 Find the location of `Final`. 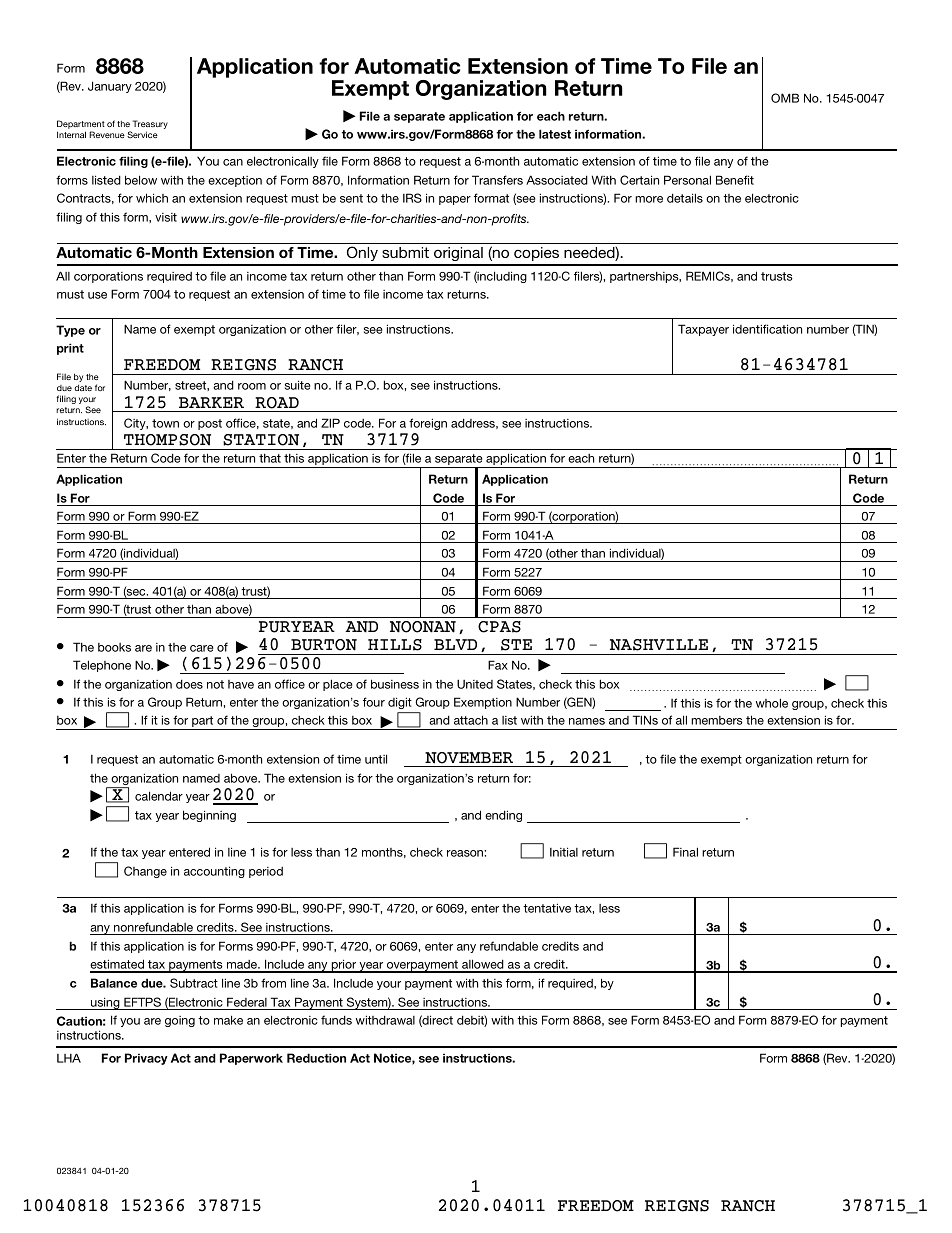

Final is located at coordinates (685, 852).
